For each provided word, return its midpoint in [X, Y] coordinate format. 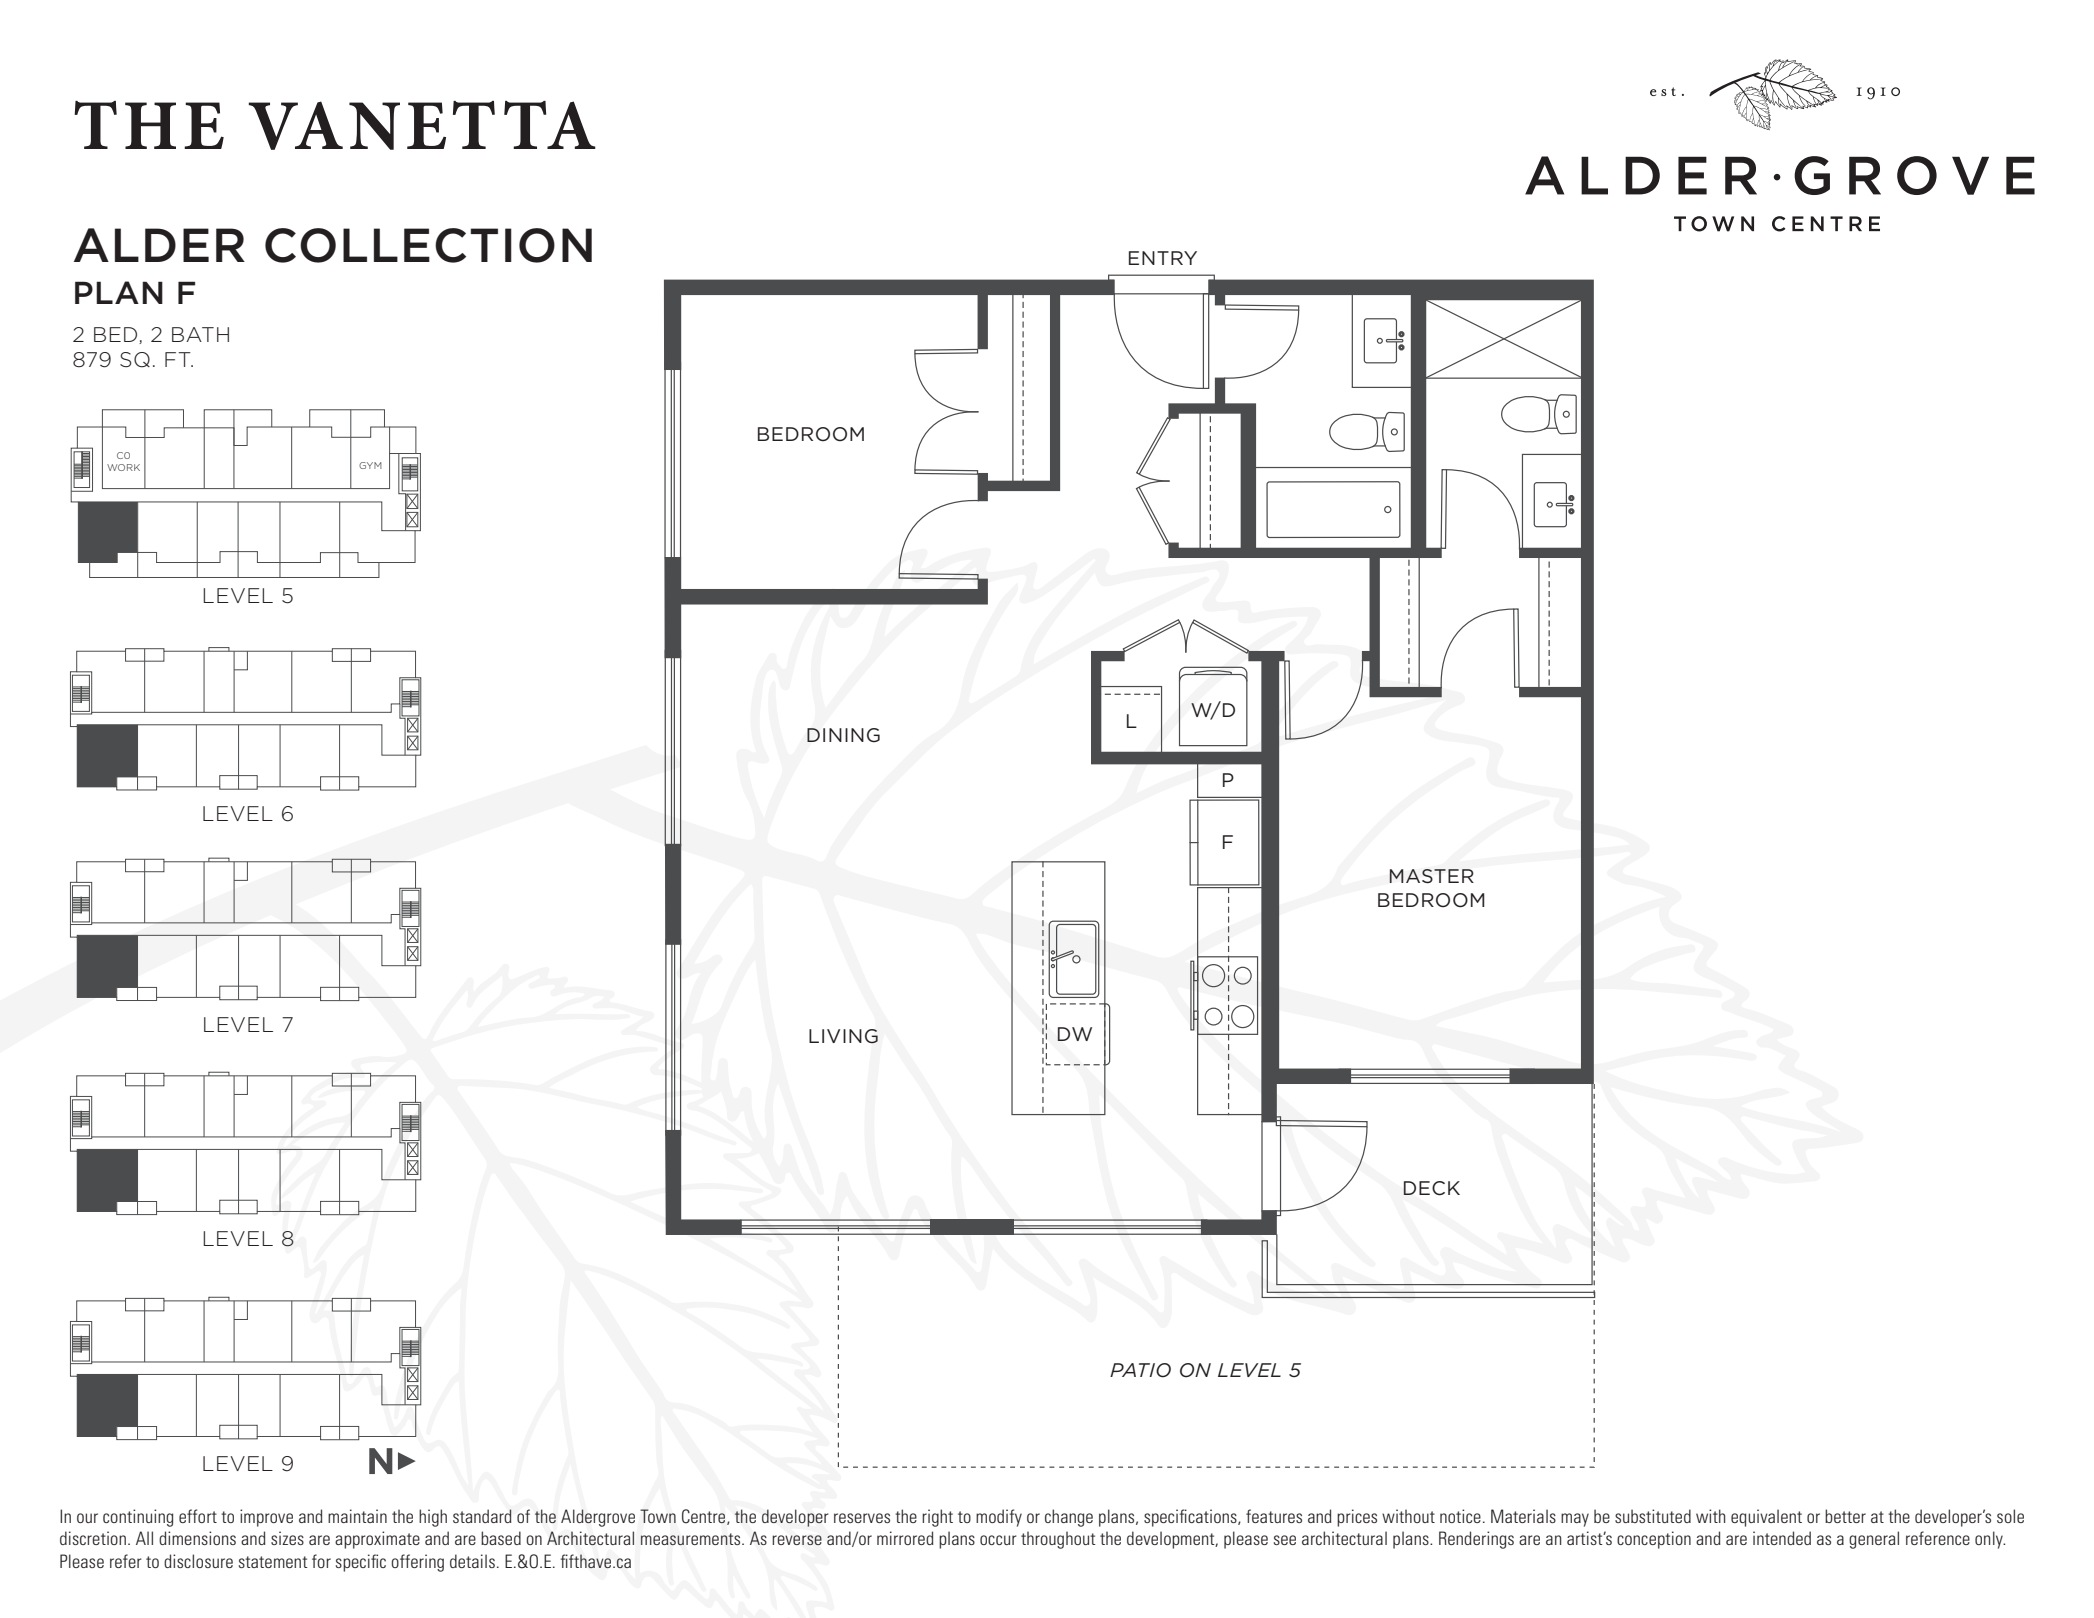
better [1845, 1516]
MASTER [1431, 876]
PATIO [1140, 1370]
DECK [1431, 1188]
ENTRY [1163, 258]
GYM [370, 465]
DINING [843, 735]
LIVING [843, 1036]
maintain [357, 1516]
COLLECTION [428, 245]
